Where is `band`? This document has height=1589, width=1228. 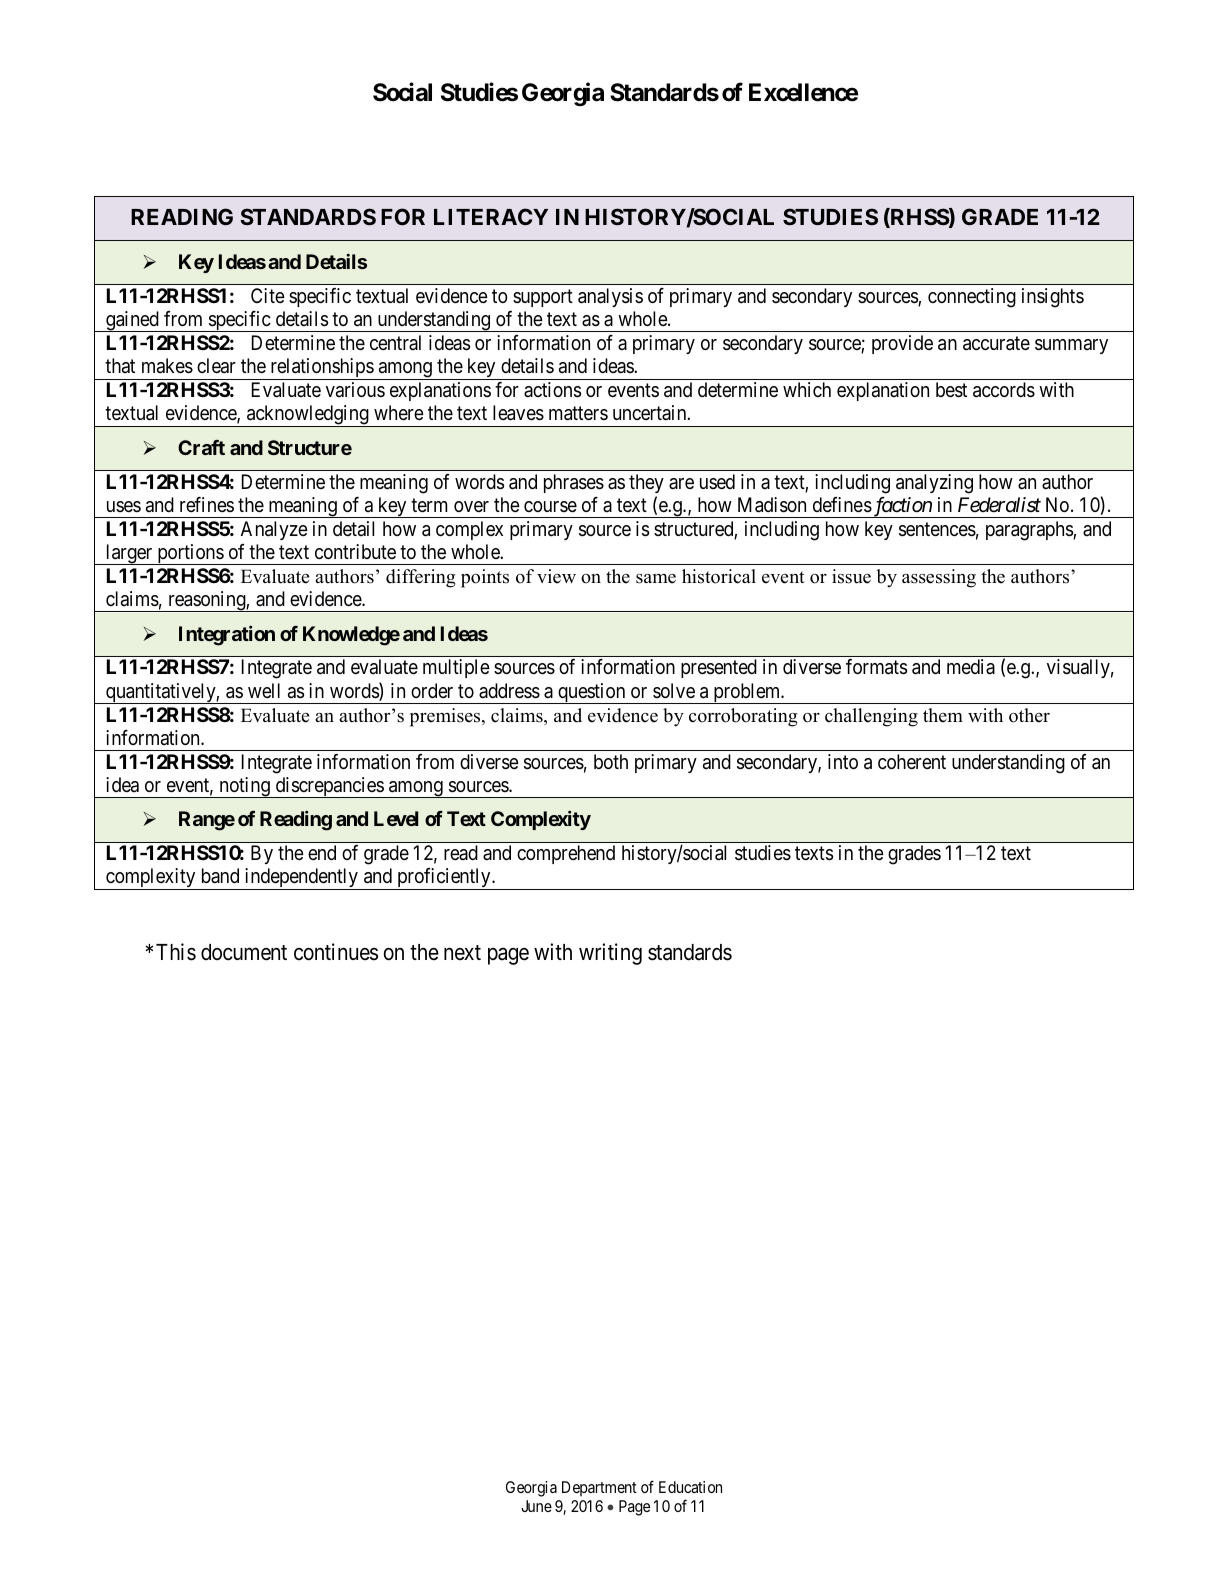 band is located at coordinates (220, 875).
